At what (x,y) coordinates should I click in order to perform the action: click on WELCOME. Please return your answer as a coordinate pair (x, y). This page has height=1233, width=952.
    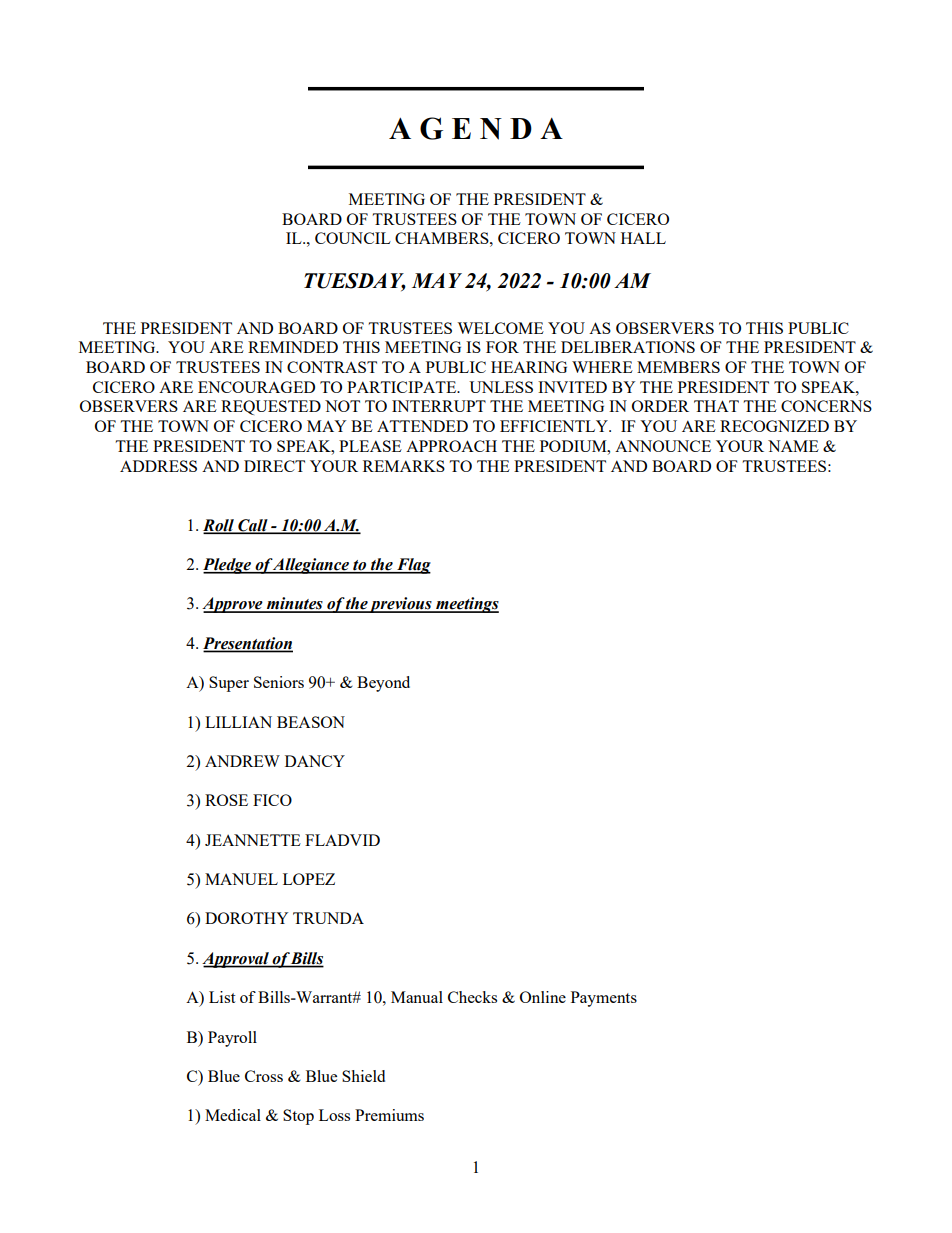
    Looking at the image, I should click on (500, 328).
